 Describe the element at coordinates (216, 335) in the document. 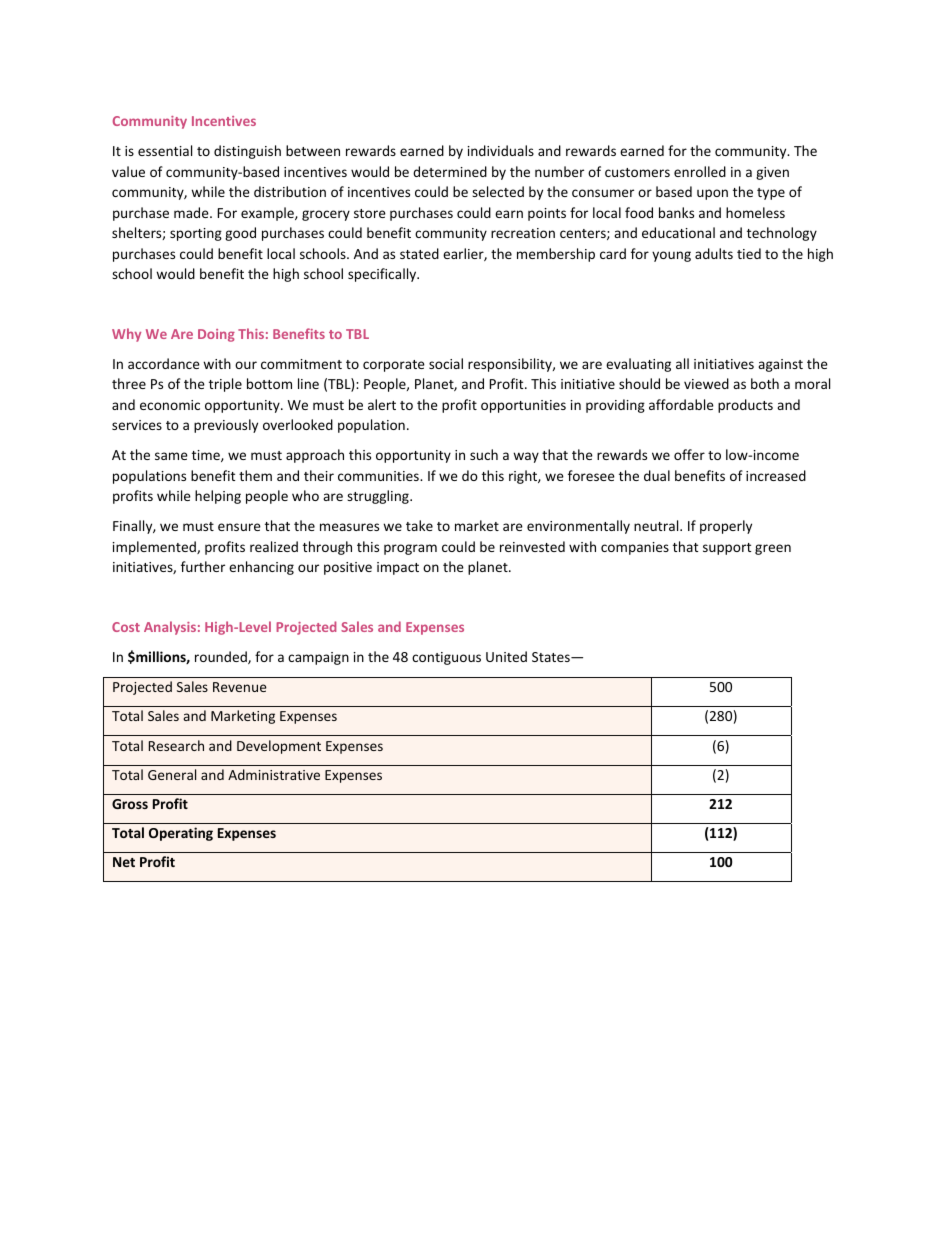

I see `Doing` at that location.
